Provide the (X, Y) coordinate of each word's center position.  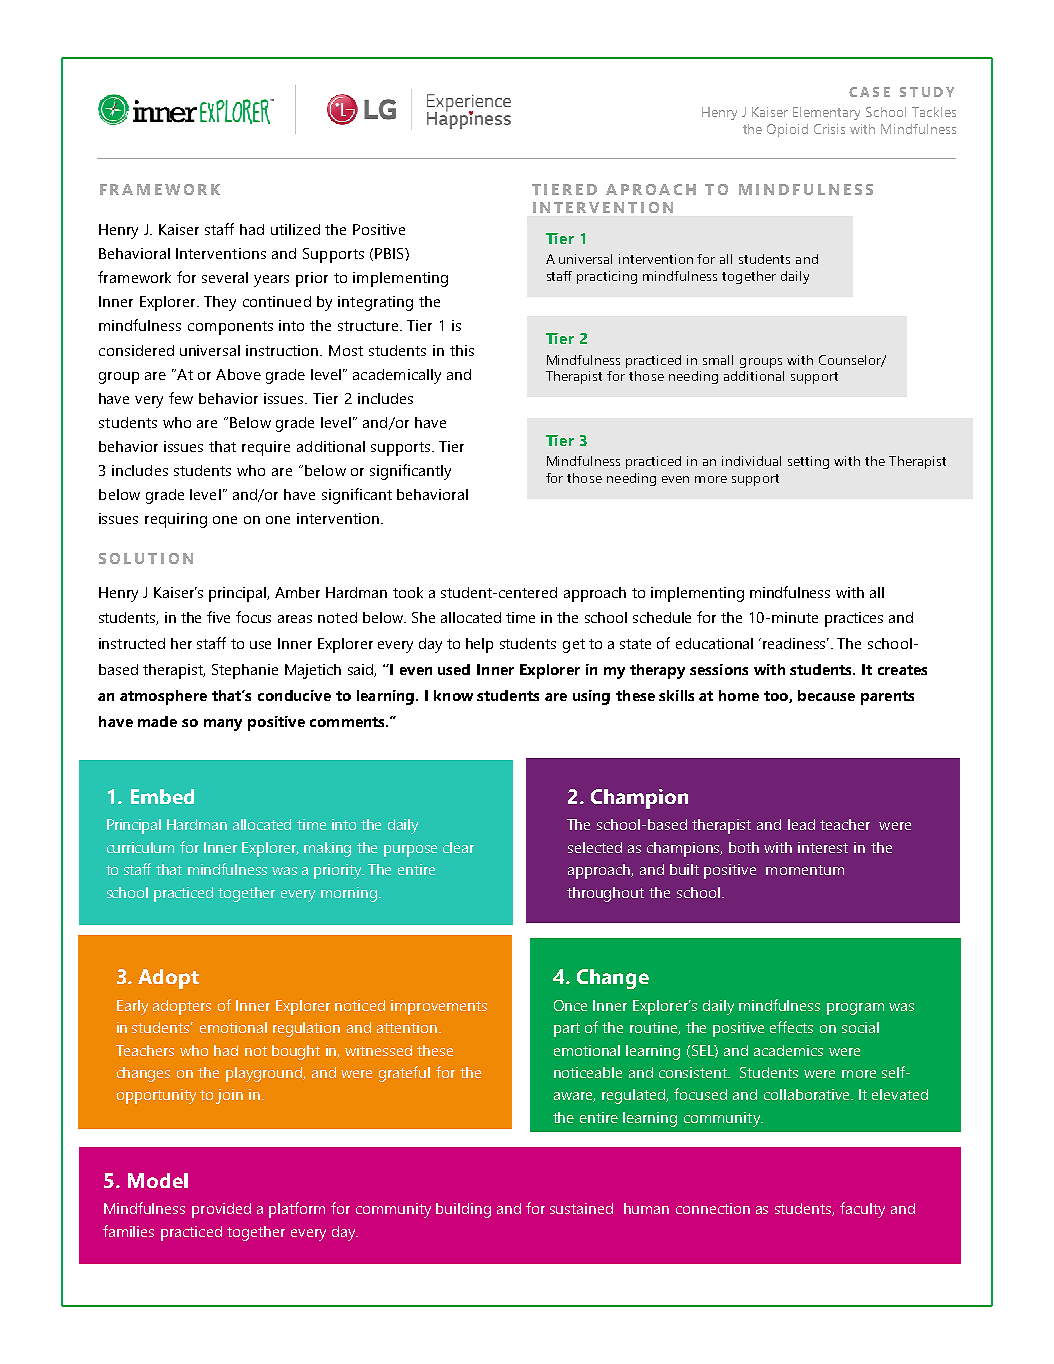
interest (823, 847)
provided (221, 1210)
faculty (862, 1210)
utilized (295, 229)
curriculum (140, 847)
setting (808, 462)
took (408, 592)
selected (595, 847)
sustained (581, 1208)
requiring (176, 520)
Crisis (829, 129)
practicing (607, 277)
